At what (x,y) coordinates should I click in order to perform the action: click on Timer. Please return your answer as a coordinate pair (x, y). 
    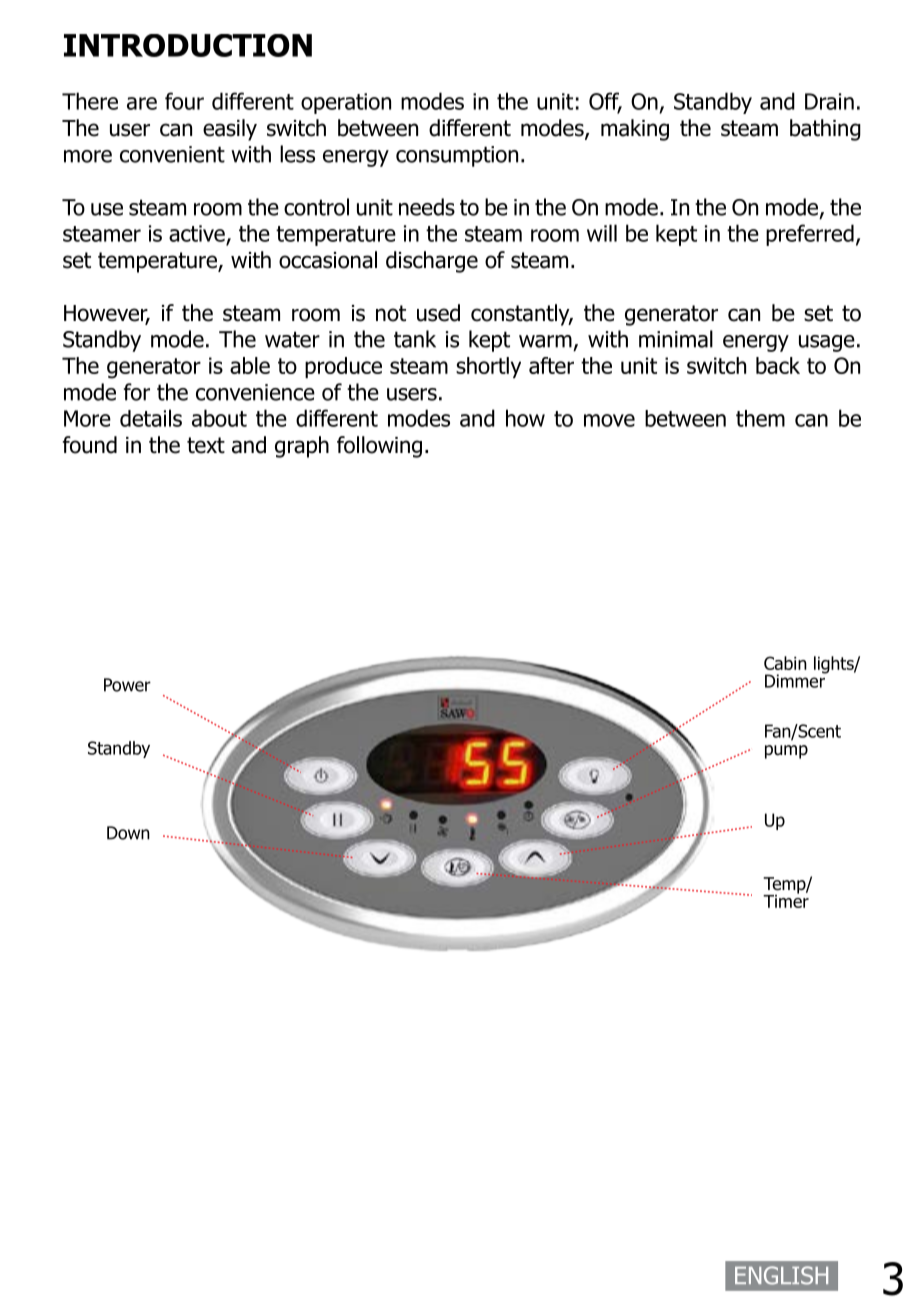
    Looking at the image, I should click on (786, 900).
